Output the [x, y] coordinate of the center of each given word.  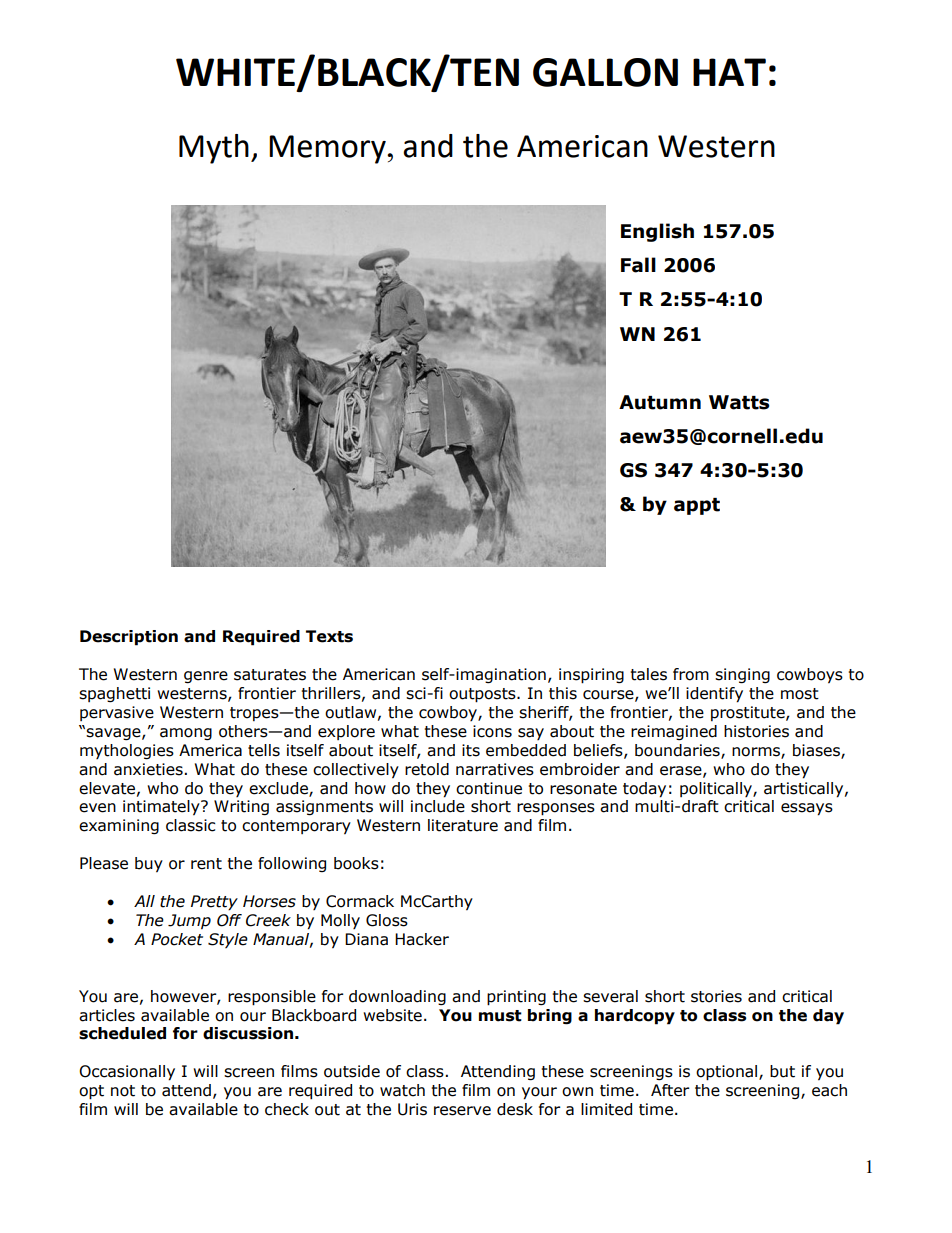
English [657, 232]
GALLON [605, 72]
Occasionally [127, 1073]
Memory [328, 149]
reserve [462, 1111]
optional [728, 1073]
